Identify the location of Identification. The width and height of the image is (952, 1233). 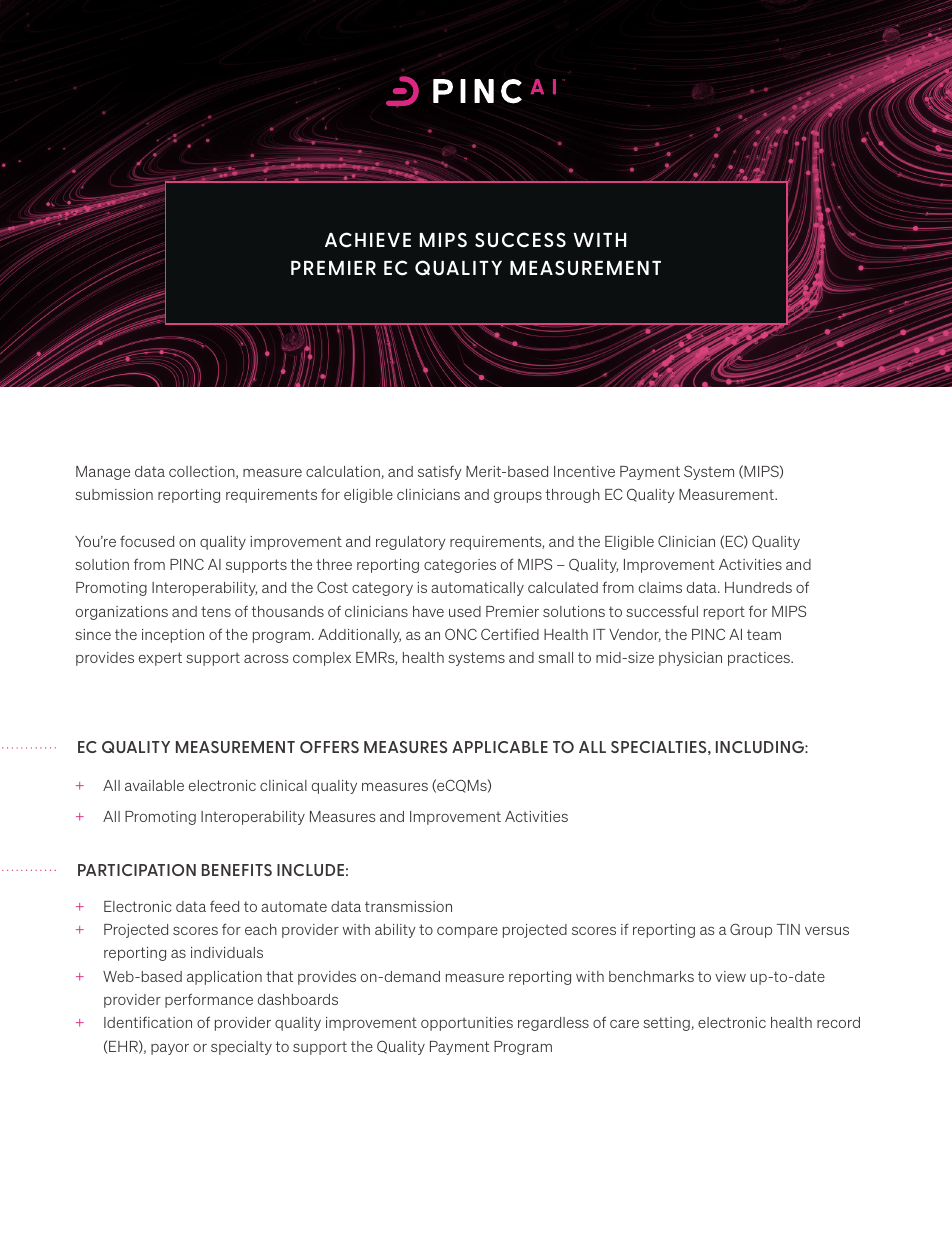
(148, 1022).
